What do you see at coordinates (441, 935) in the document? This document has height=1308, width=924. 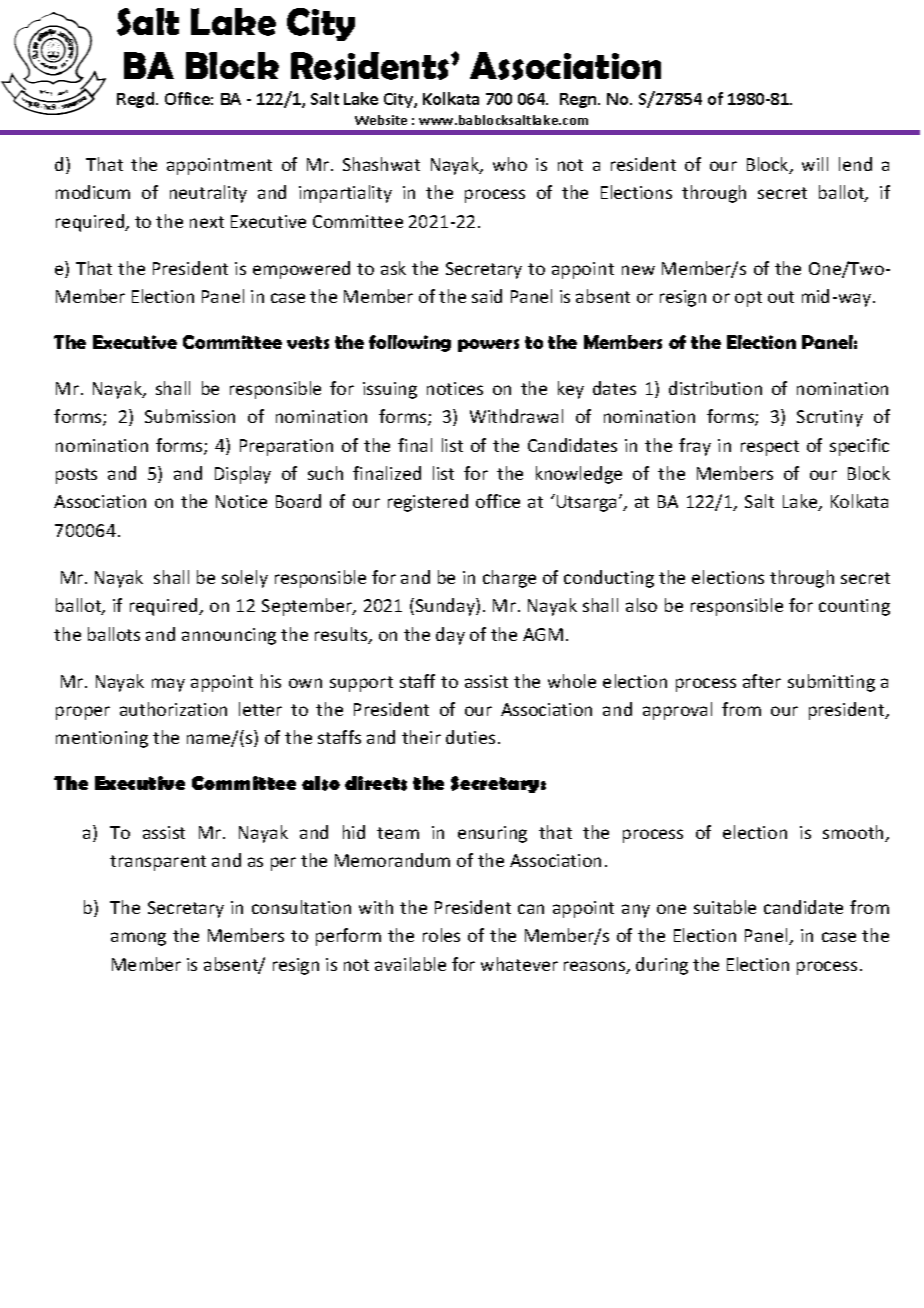 I see `roles` at bounding box center [441, 935].
